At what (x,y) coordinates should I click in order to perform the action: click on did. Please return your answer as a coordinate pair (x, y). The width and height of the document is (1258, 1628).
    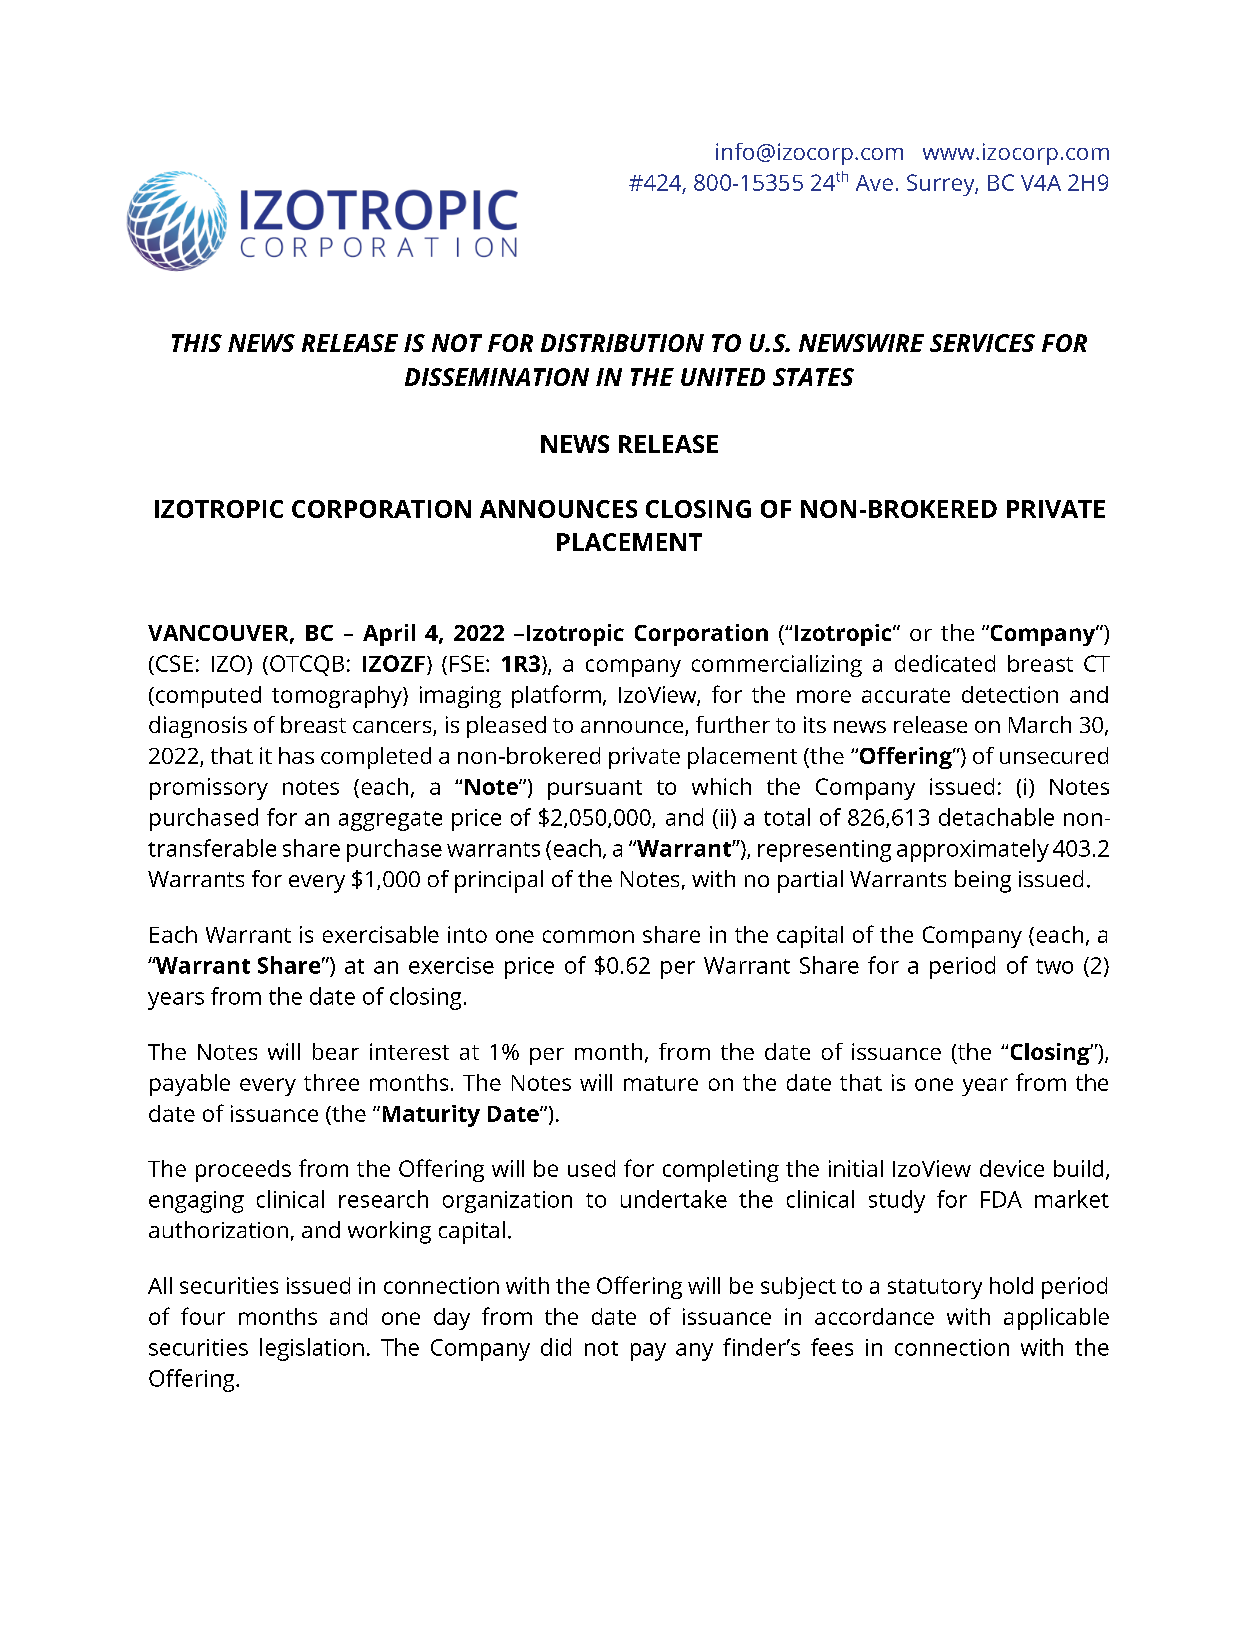
    Looking at the image, I should click on (556, 1347).
